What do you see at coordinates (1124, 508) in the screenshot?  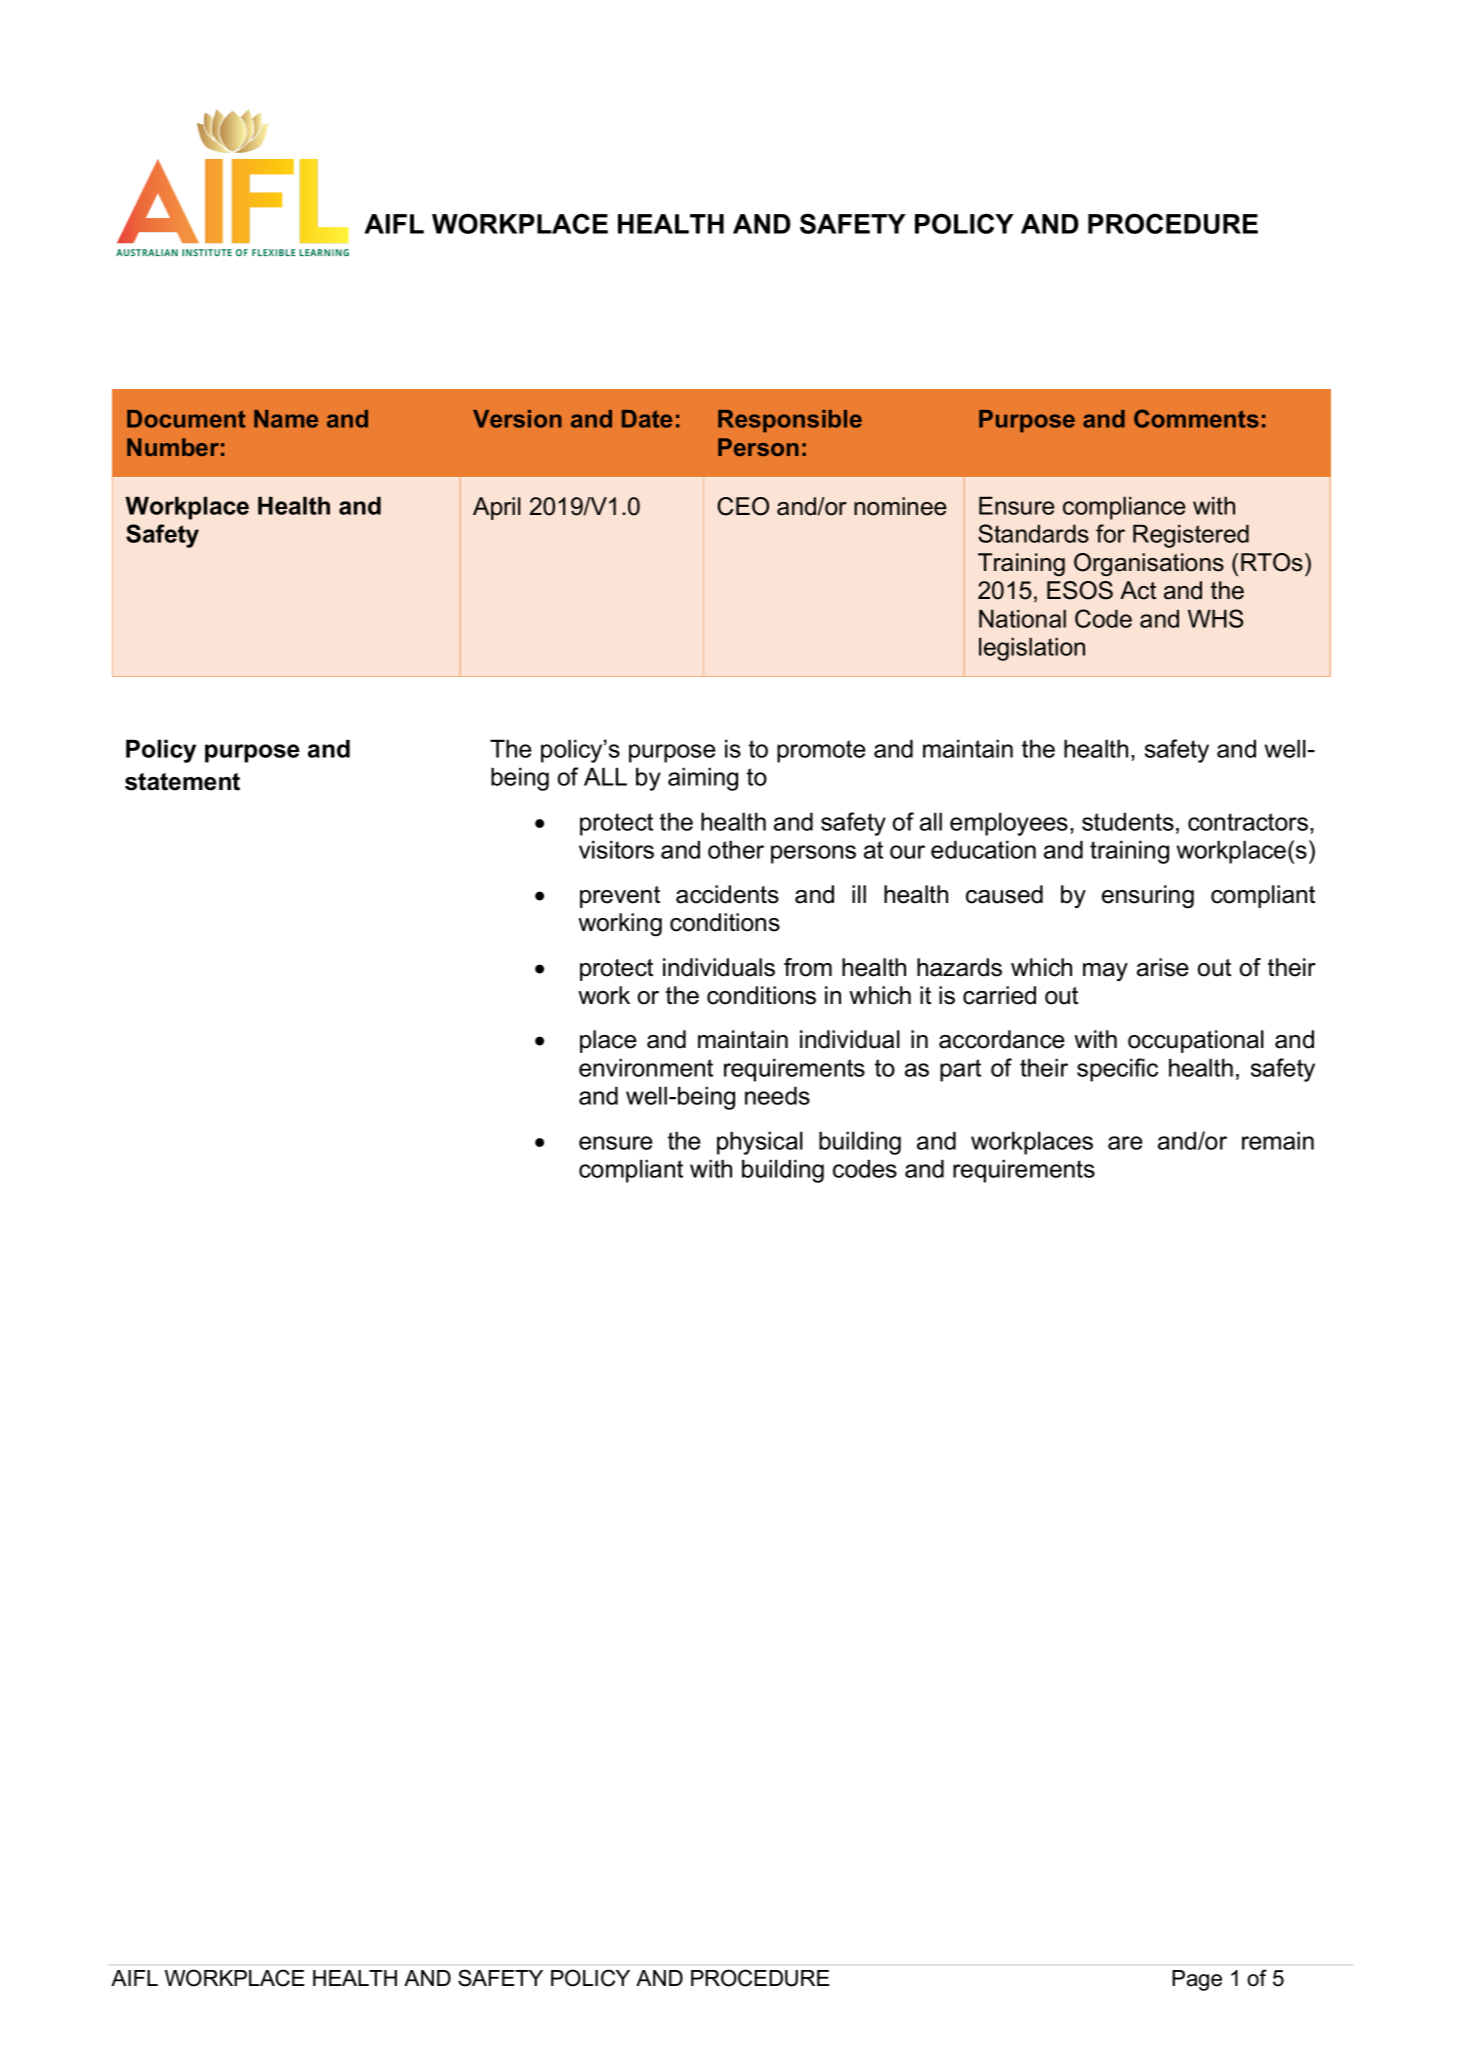 I see `compliance` at bounding box center [1124, 508].
